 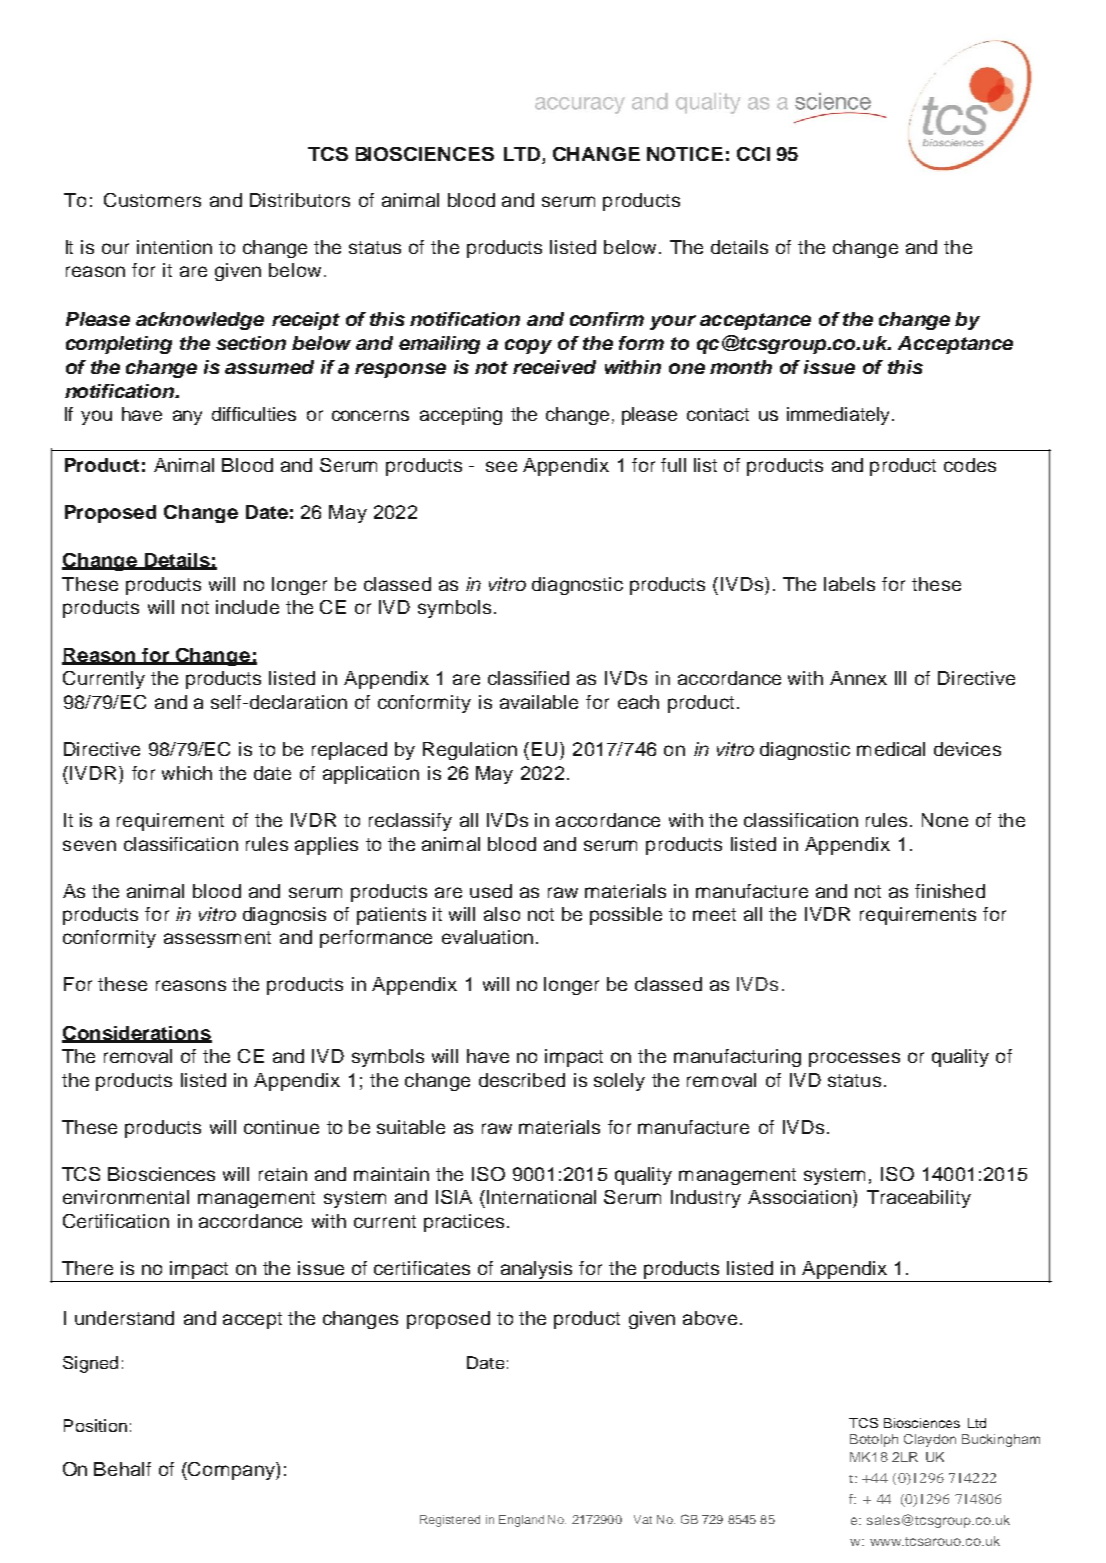 What do you see at coordinates (522, 1080) in the page?
I see `described` at bounding box center [522, 1080].
